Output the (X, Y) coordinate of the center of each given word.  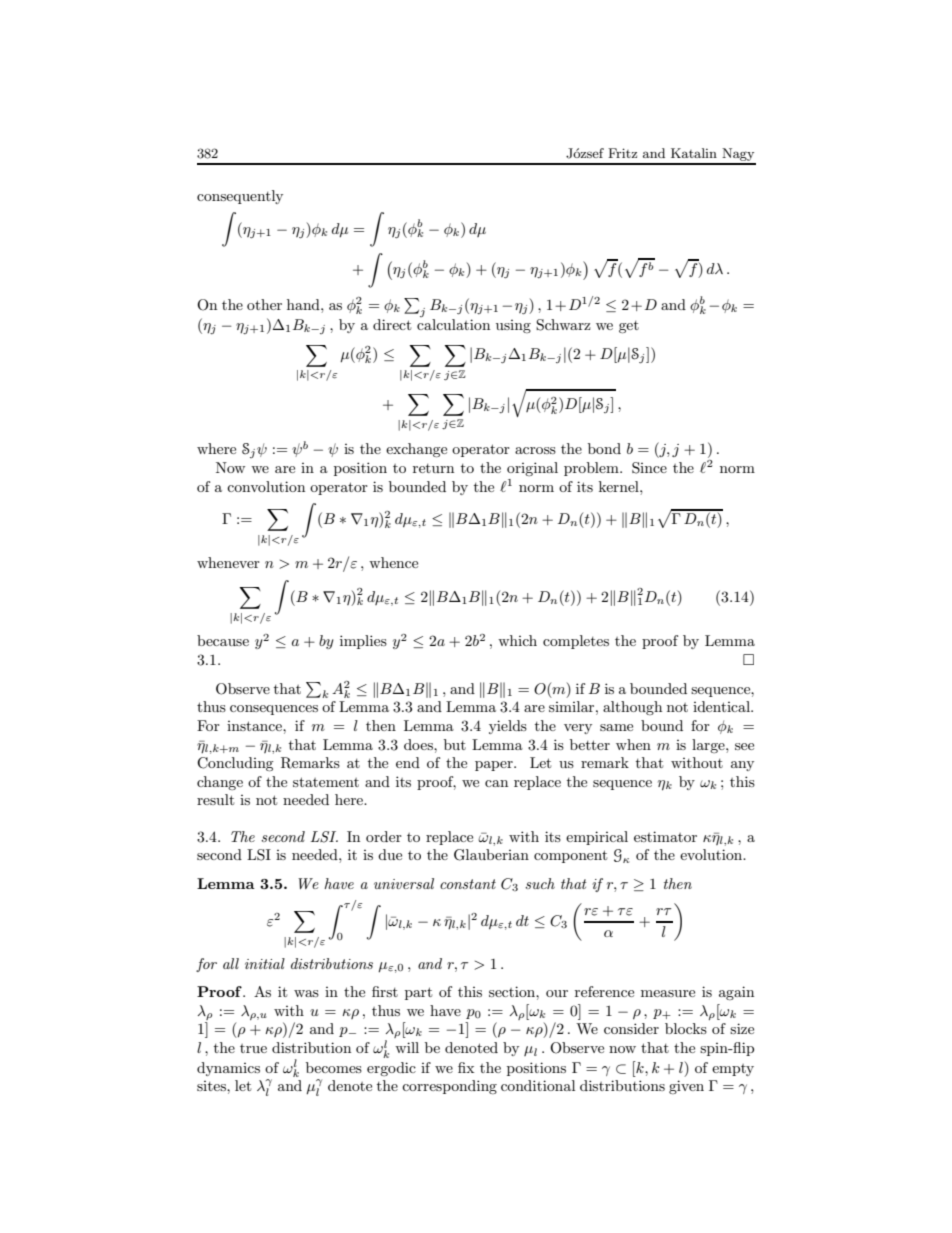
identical (722, 706)
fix (466, 1067)
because (223, 640)
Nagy (738, 156)
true (253, 1048)
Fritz (622, 153)
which (517, 640)
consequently (240, 197)
